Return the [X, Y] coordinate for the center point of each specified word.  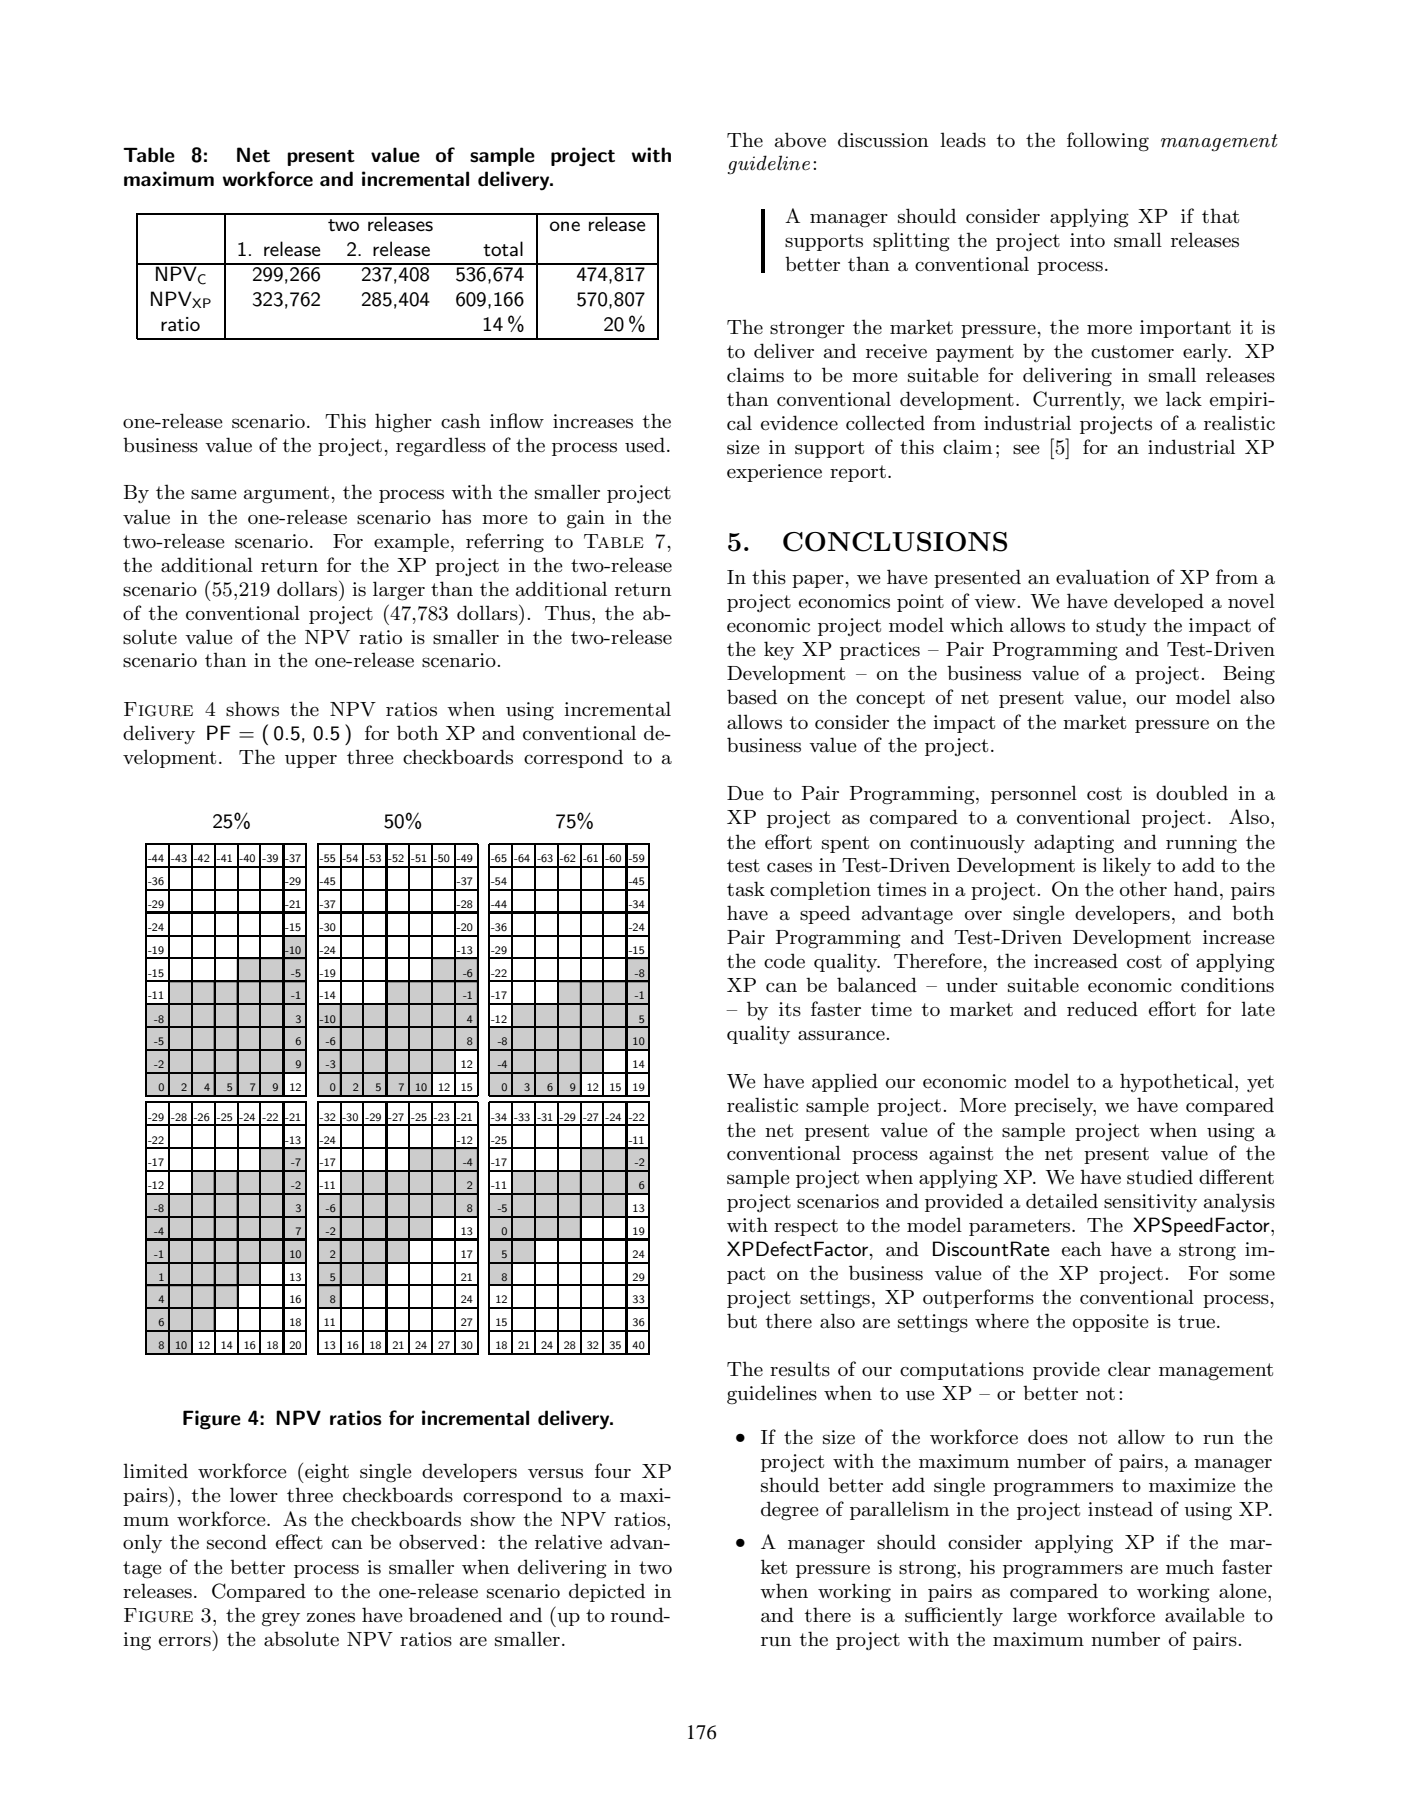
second [237, 1542]
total [503, 249]
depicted [607, 1592]
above [800, 139]
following [1108, 142]
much [1190, 1567]
